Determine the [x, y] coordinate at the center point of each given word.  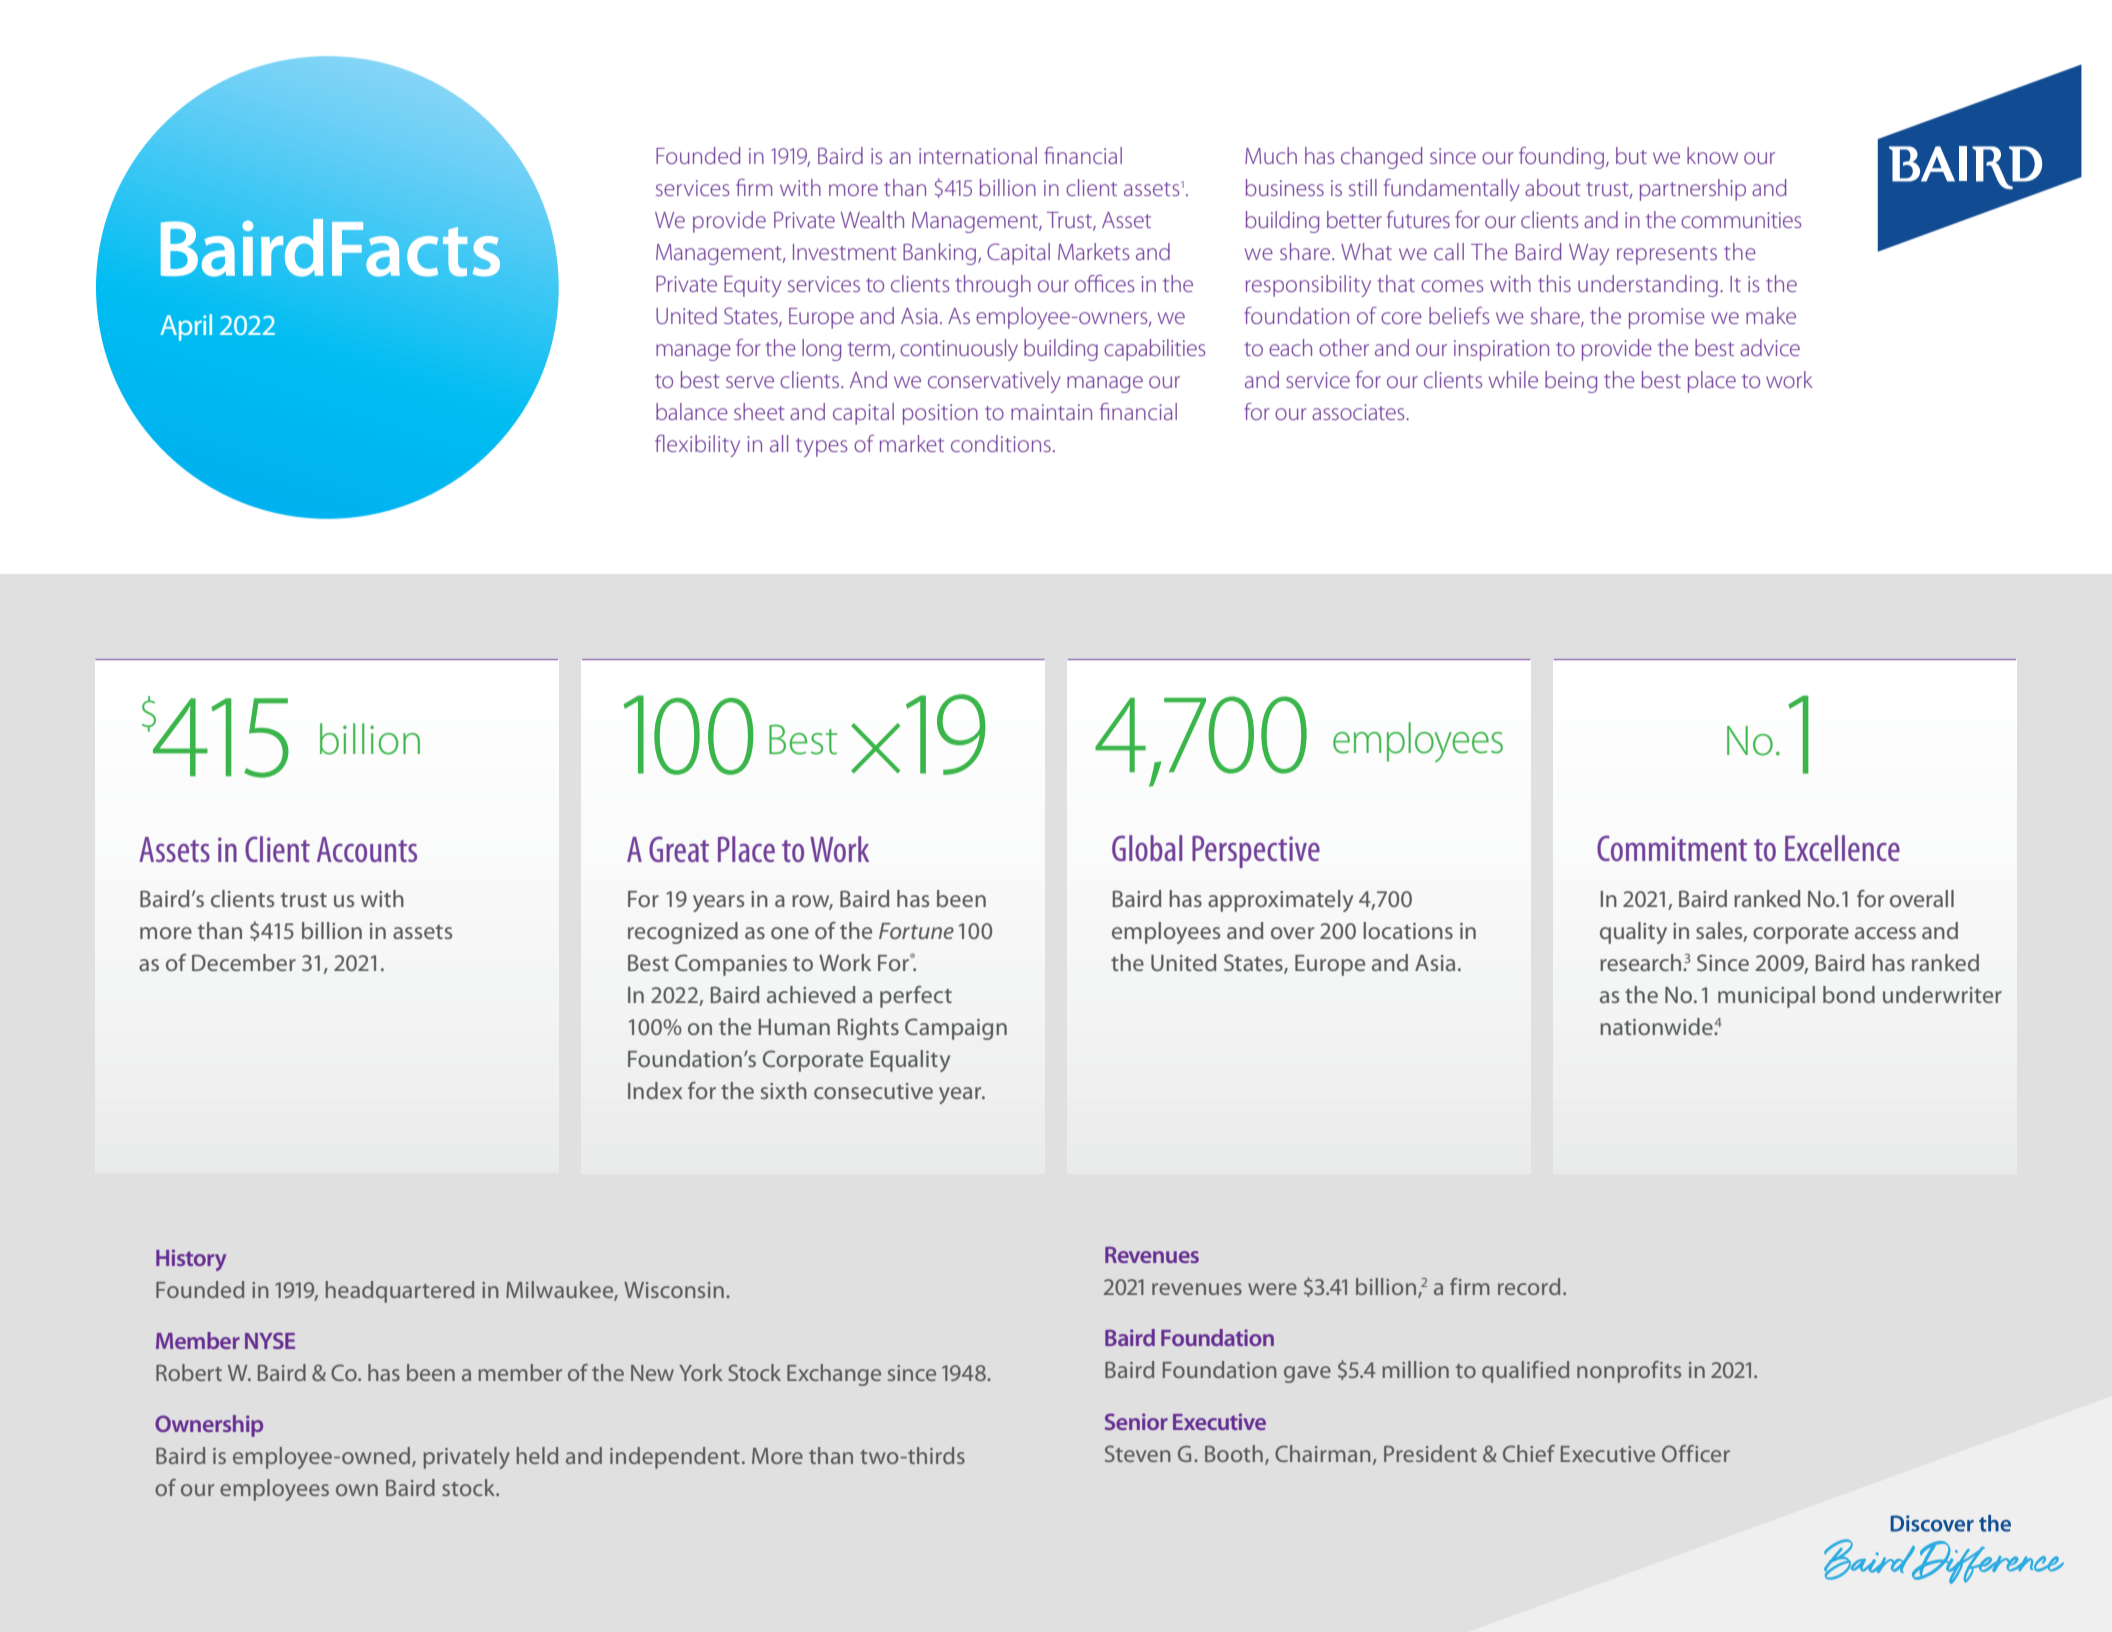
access [1885, 933]
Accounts [367, 849]
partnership [1693, 190]
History [191, 1260]
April [186, 327]
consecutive [873, 1091]
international [978, 155]
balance [692, 411]
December [244, 962]
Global [1147, 848]
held [537, 1455]
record [1529, 1286]
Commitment [1672, 848]
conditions [1001, 443]
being [1571, 382]
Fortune [916, 931]
